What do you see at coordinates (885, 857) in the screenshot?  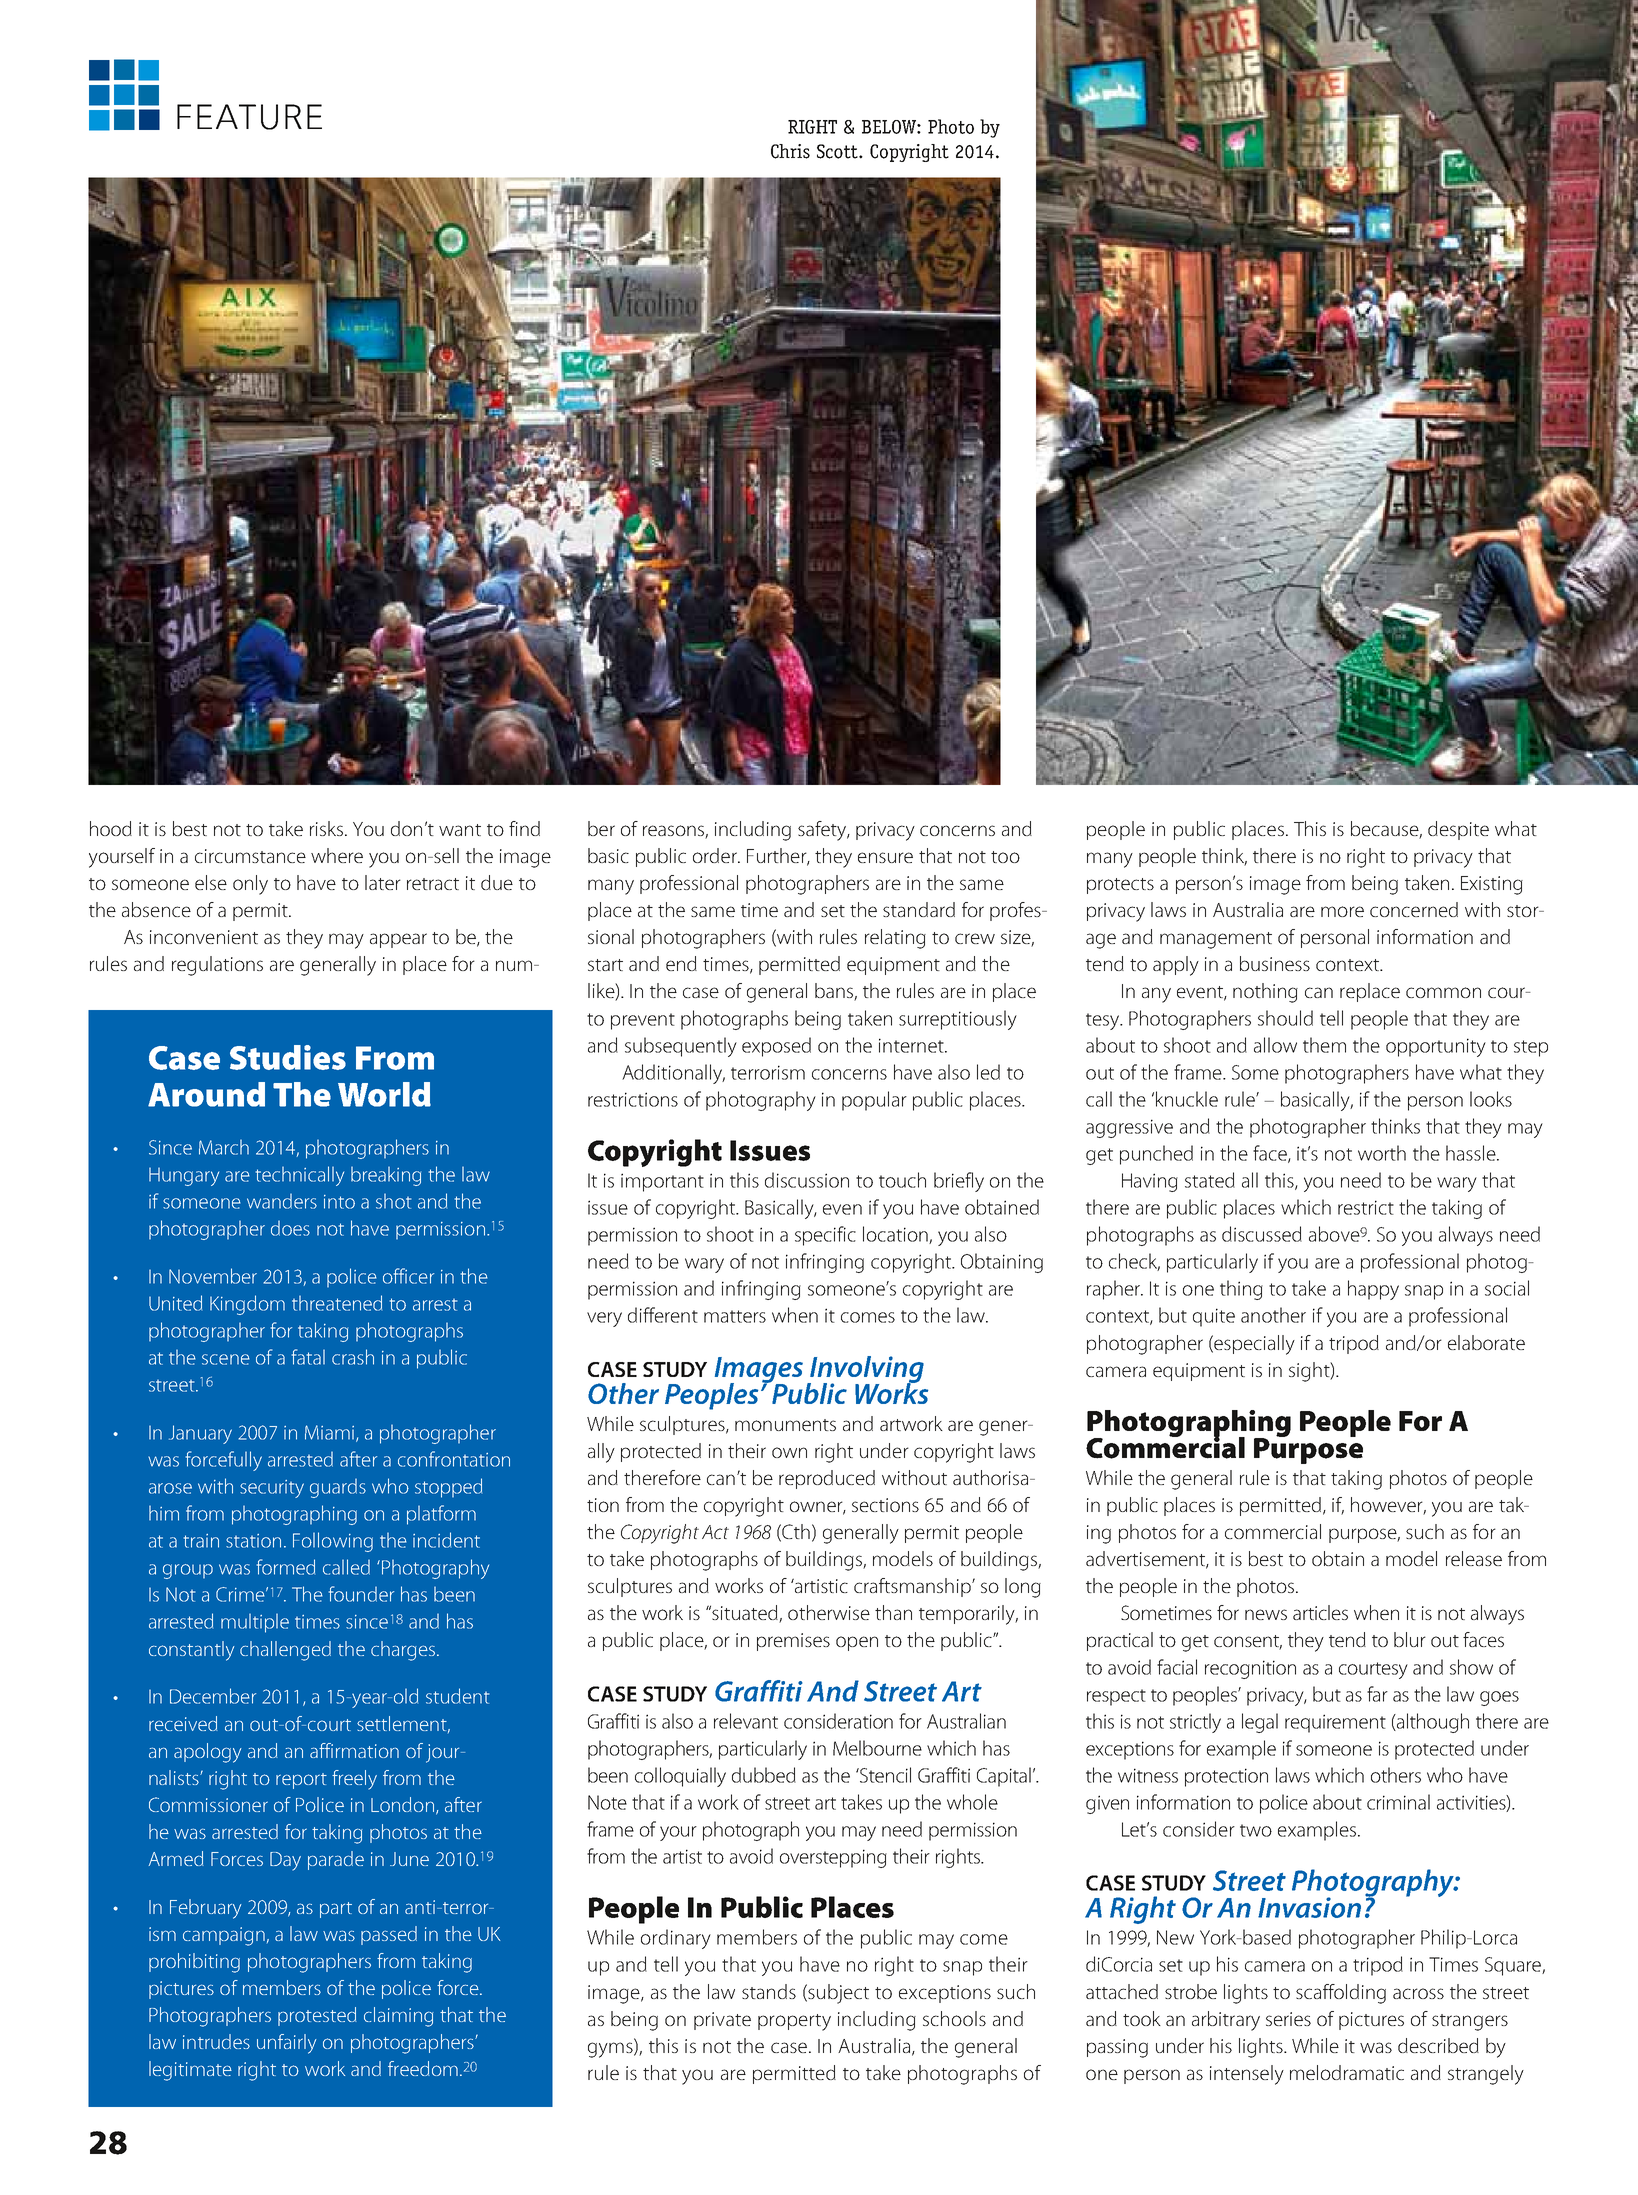 I see `ensure` at bounding box center [885, 857].
